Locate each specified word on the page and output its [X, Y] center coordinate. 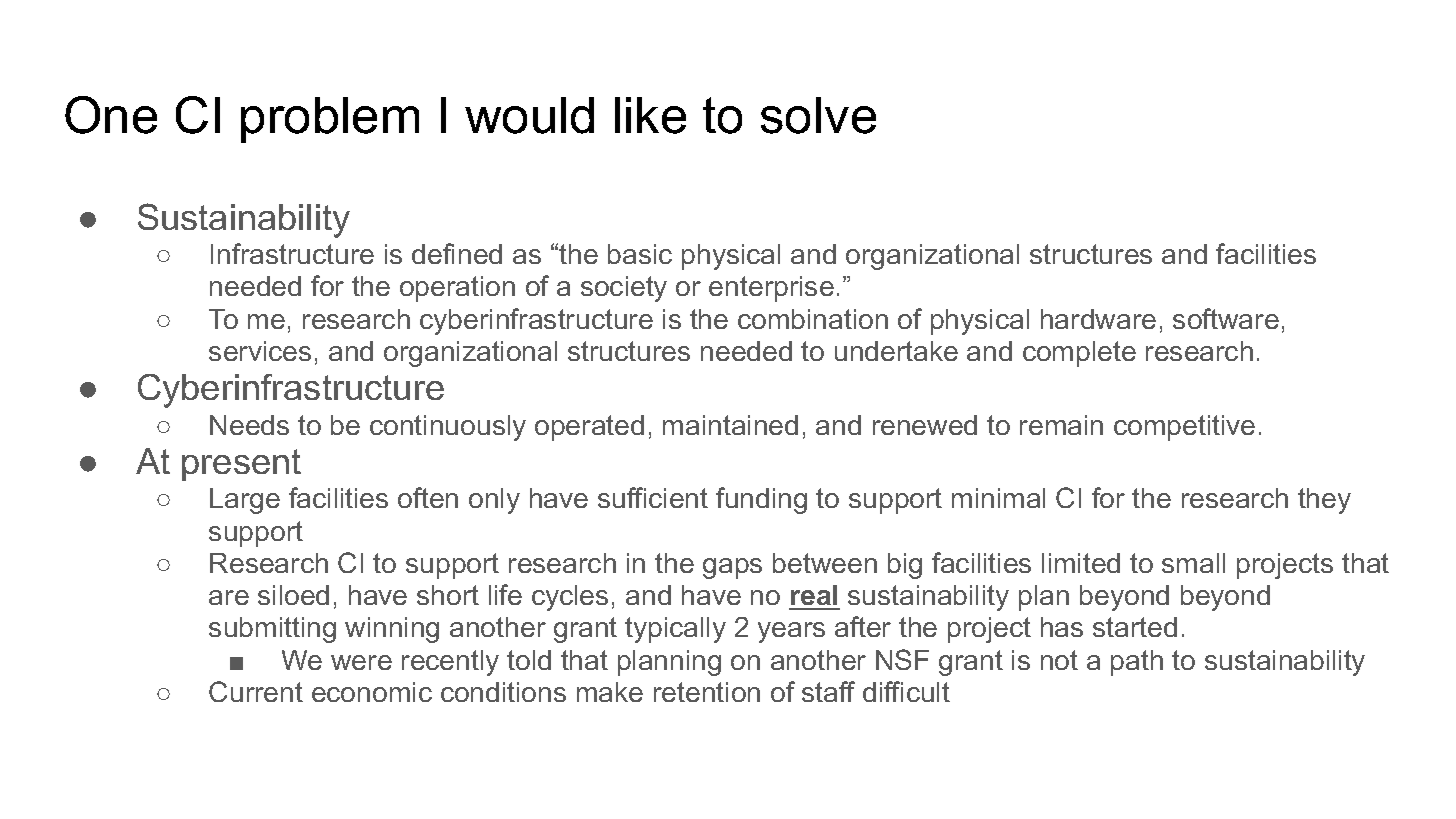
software [1226, 318]
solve [818, 115]
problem [330, 120]
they [1324, 501]
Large [245, 501]
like [650, 115]
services [260, 351]
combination [813, 319]
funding [761, 500]
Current [256, 691]
